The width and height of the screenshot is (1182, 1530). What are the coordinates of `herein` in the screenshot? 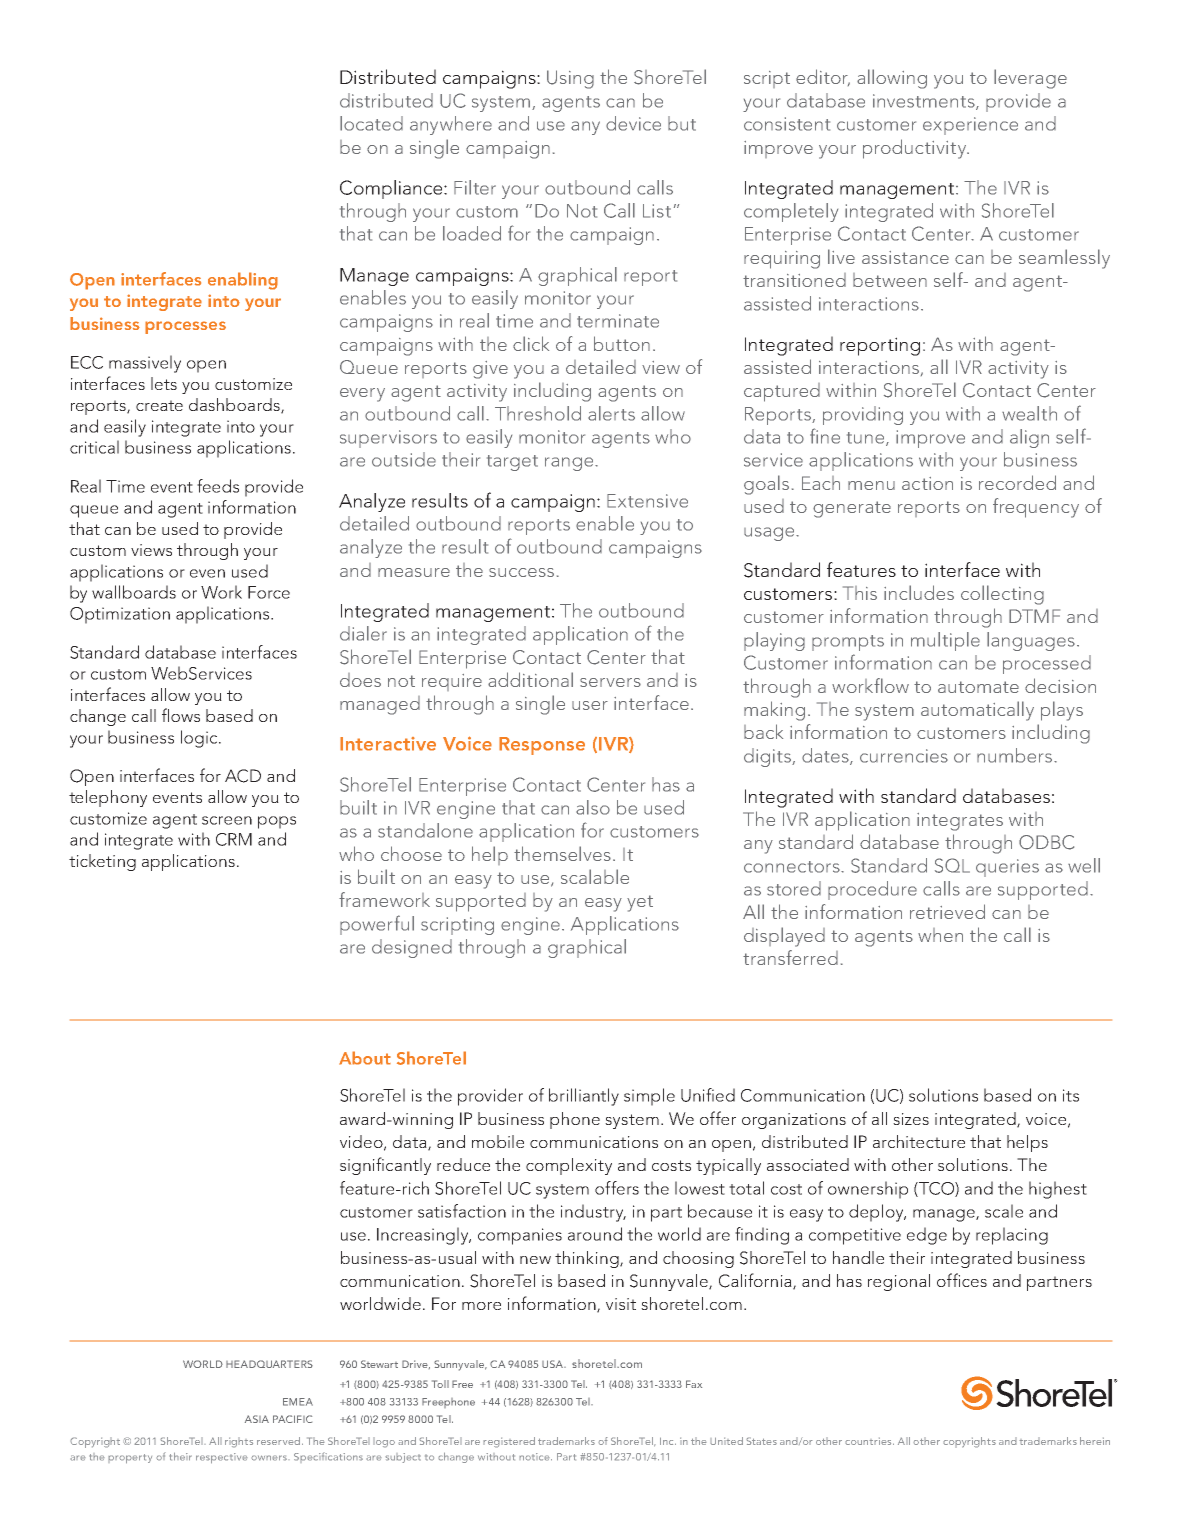 It's located at (1095, 1441).
